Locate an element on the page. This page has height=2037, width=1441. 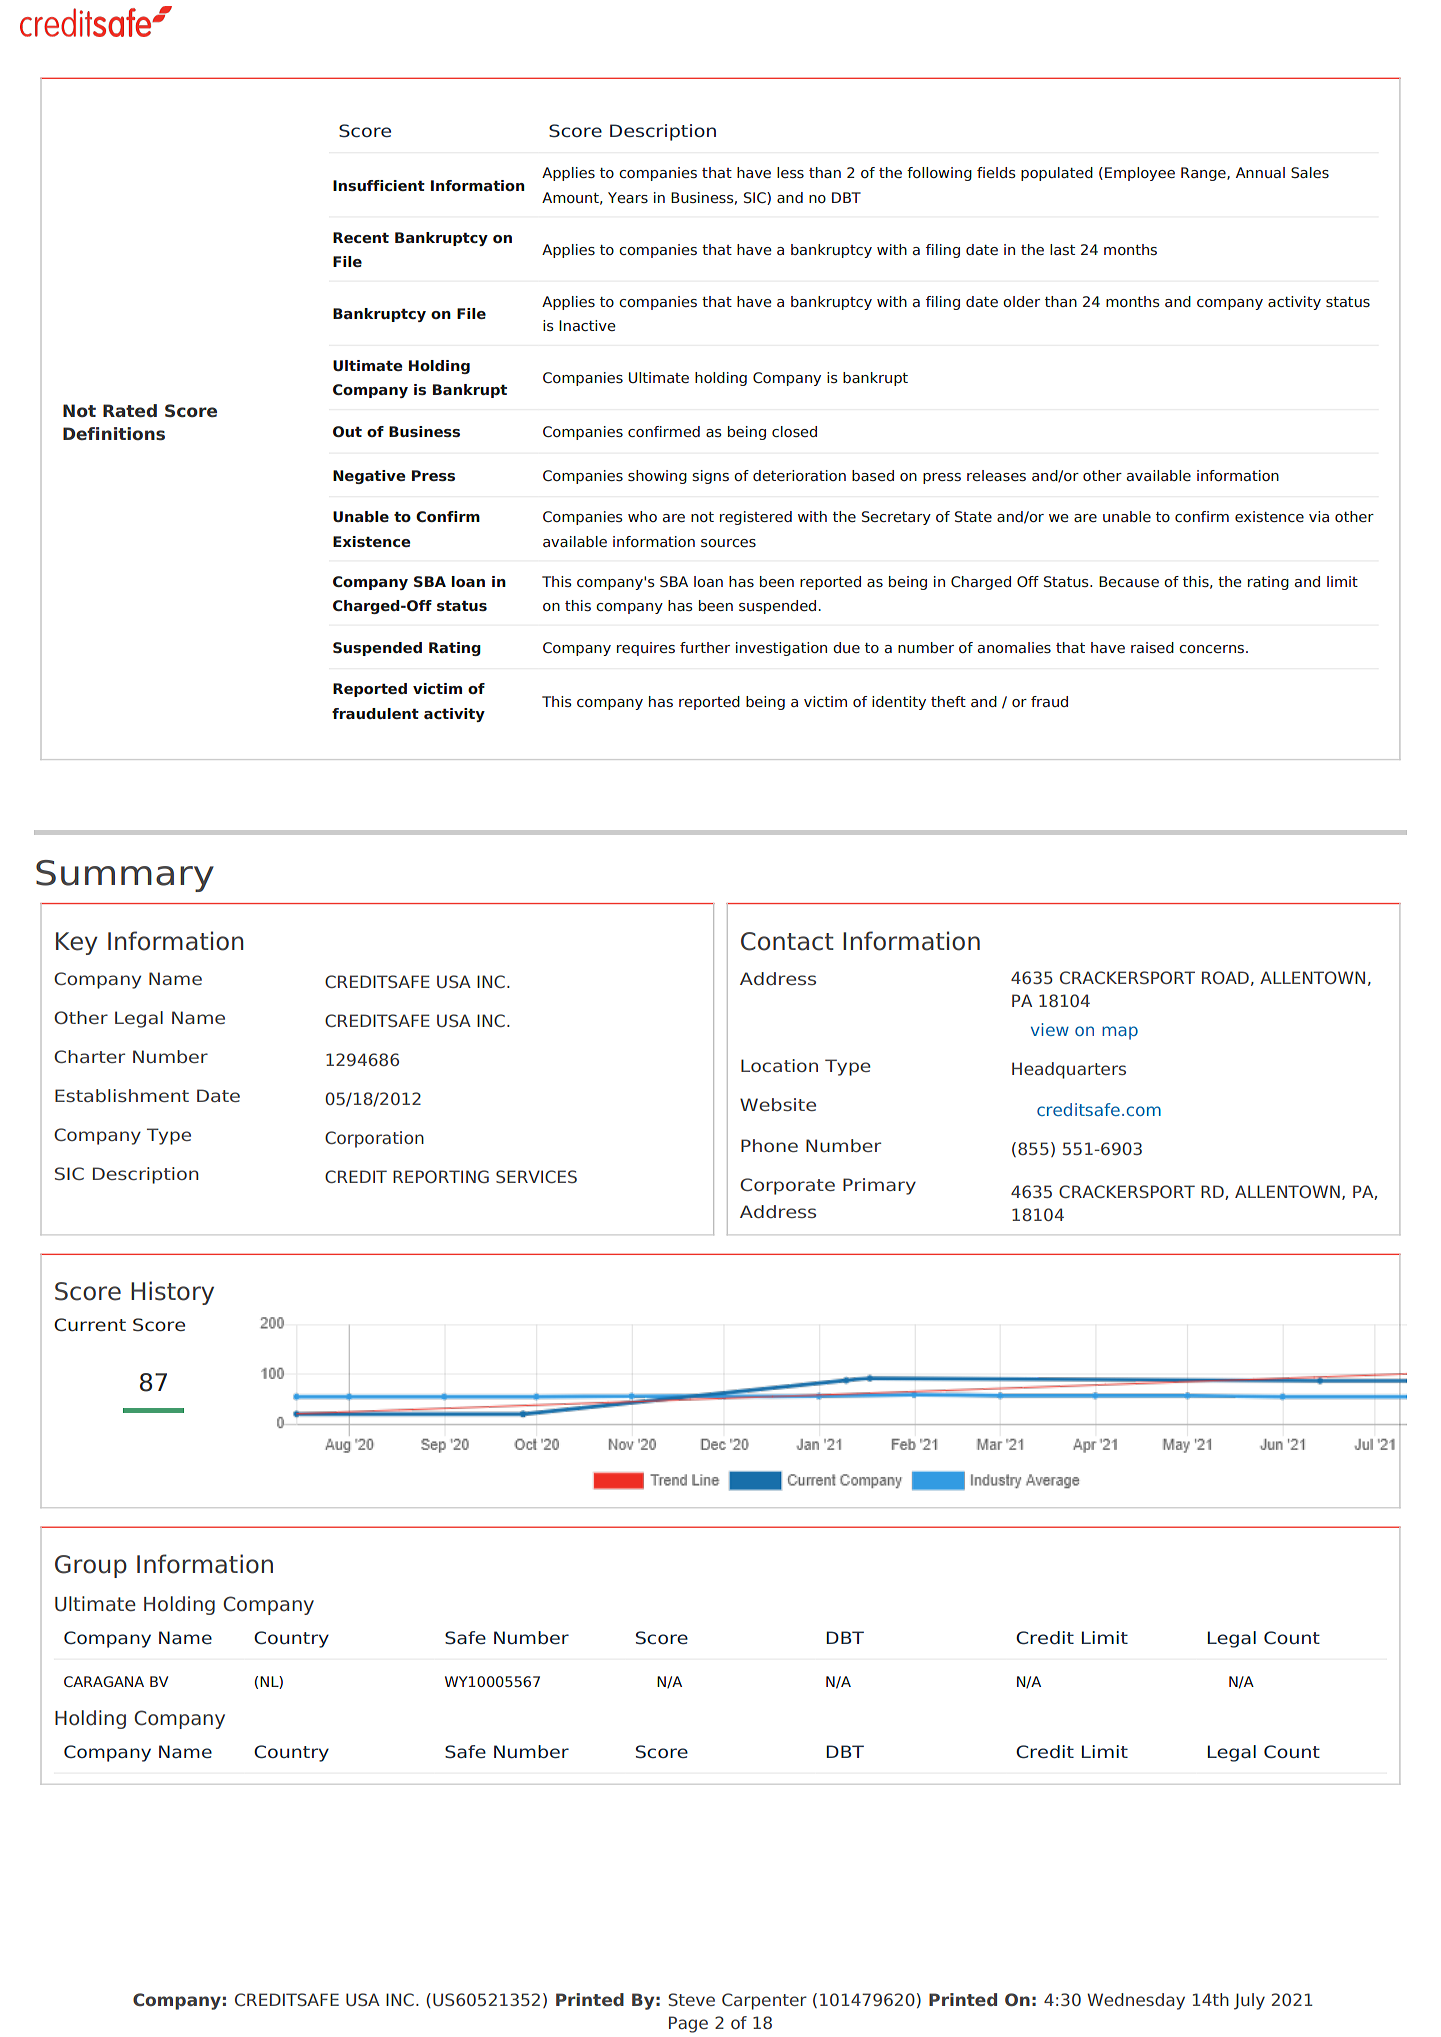
Negative is located at coordinates (369, 477).
